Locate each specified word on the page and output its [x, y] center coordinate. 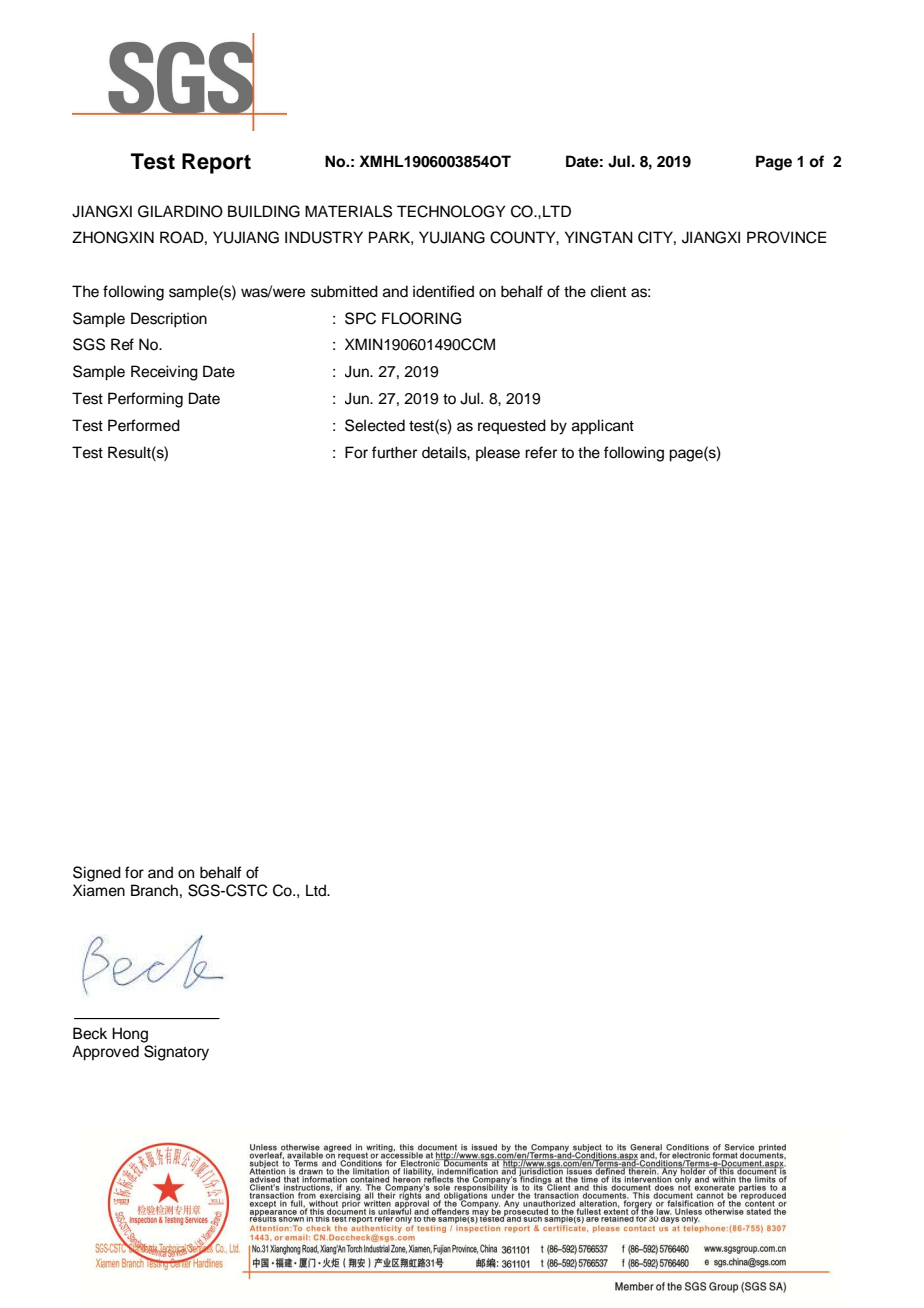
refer [541, 452]
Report [216, 163]
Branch [154, 890]
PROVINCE [787, 237]
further [394, 452]
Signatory [176, 1053]
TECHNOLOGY [451, 211]
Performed [144, 425]
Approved [105, 1053]
